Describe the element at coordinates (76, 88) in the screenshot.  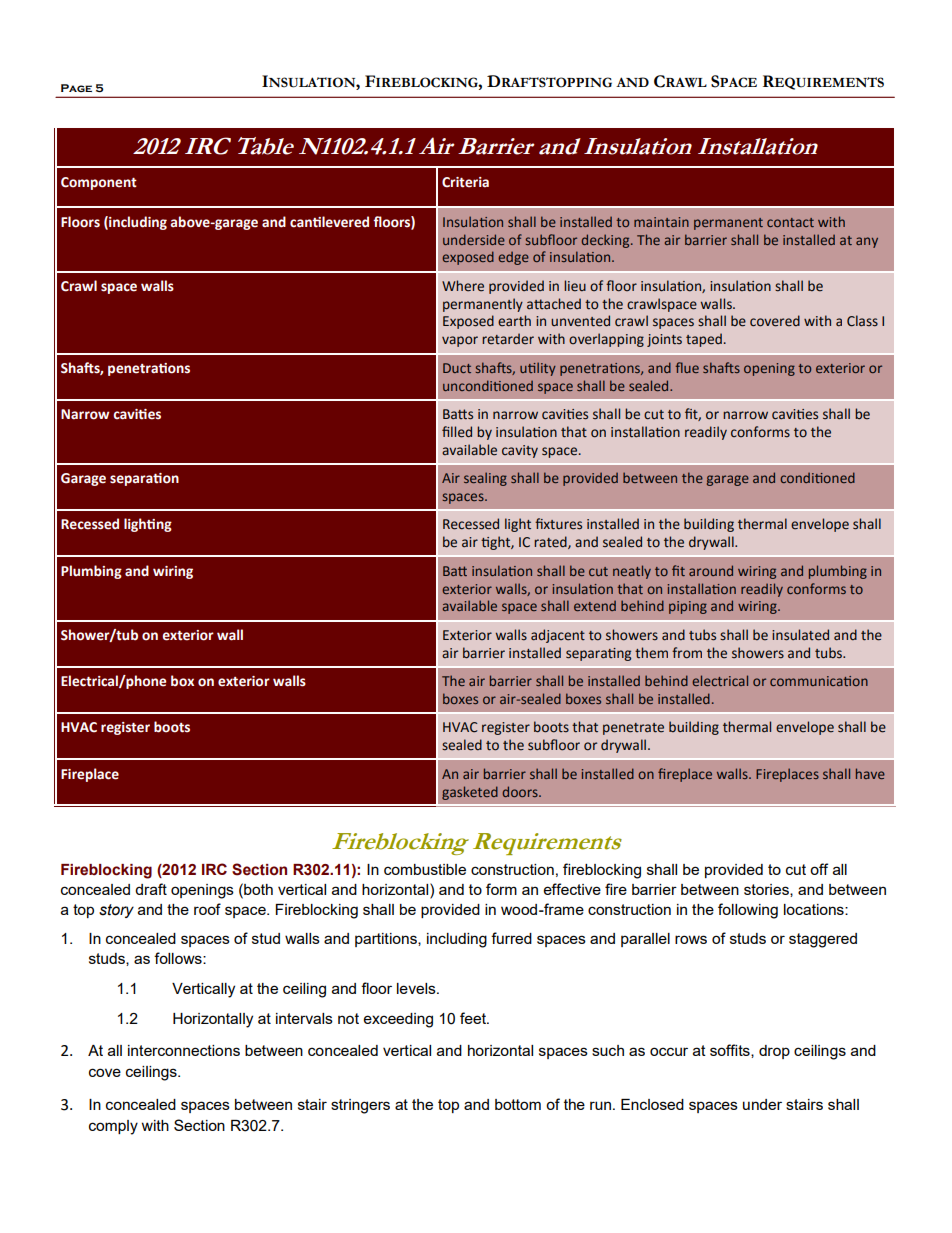
I see `Page` at that location.
